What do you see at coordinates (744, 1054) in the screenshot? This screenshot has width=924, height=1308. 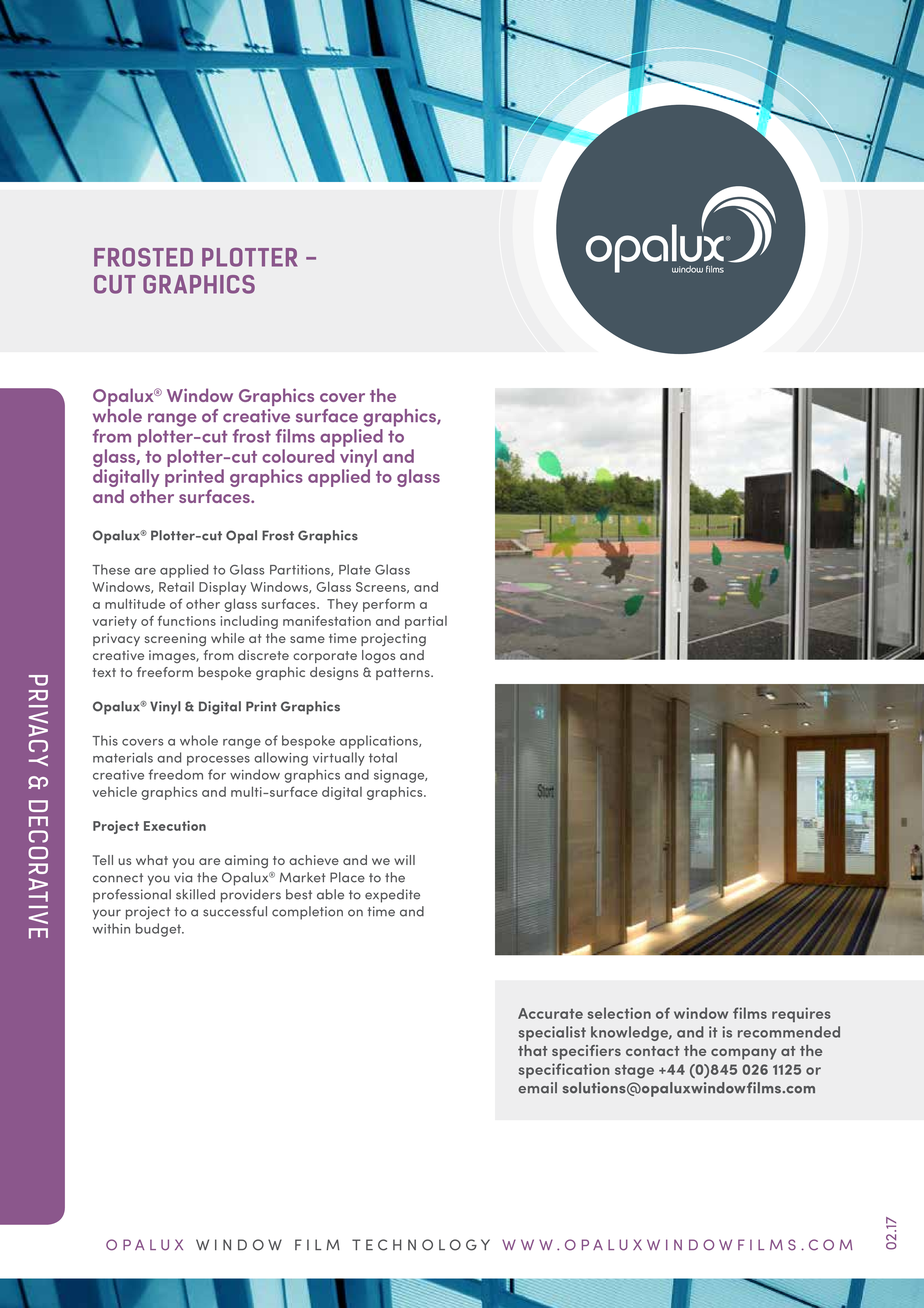 I see `company` at bounding box center [744, 1054].
